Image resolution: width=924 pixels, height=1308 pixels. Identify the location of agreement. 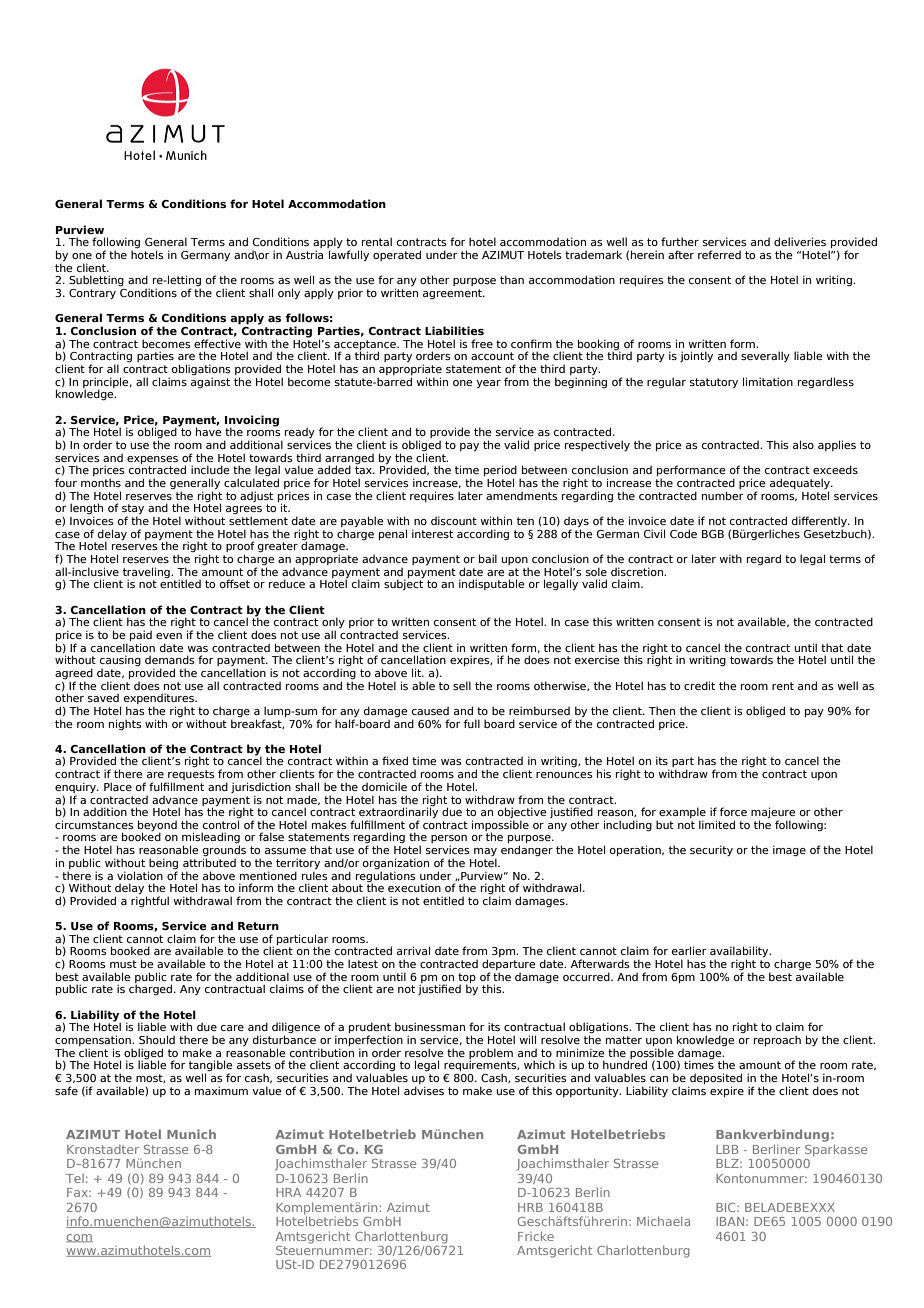
(453, 294).
